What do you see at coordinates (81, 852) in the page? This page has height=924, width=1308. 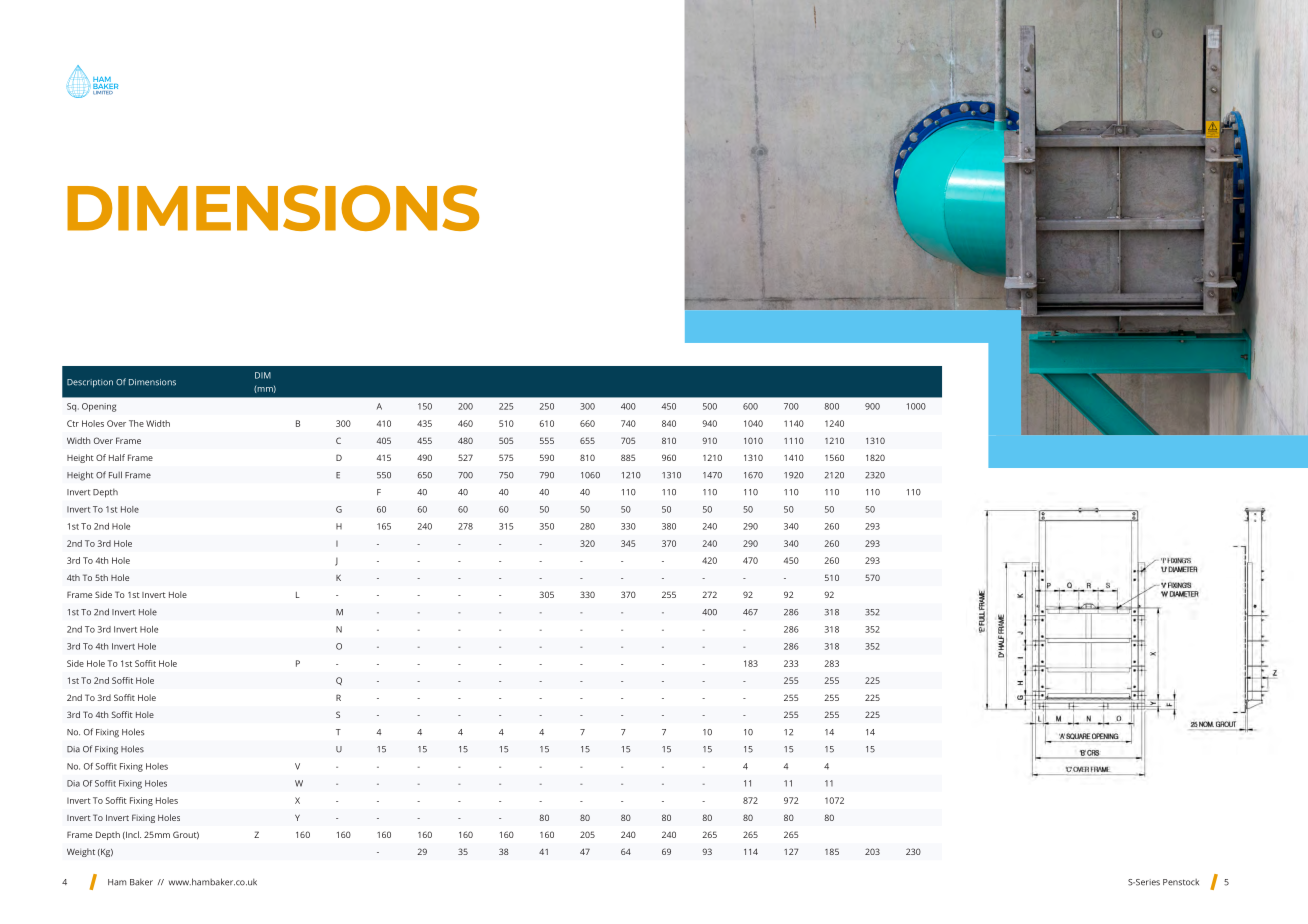 I see `Weight` at bounding box center [81, 852].
